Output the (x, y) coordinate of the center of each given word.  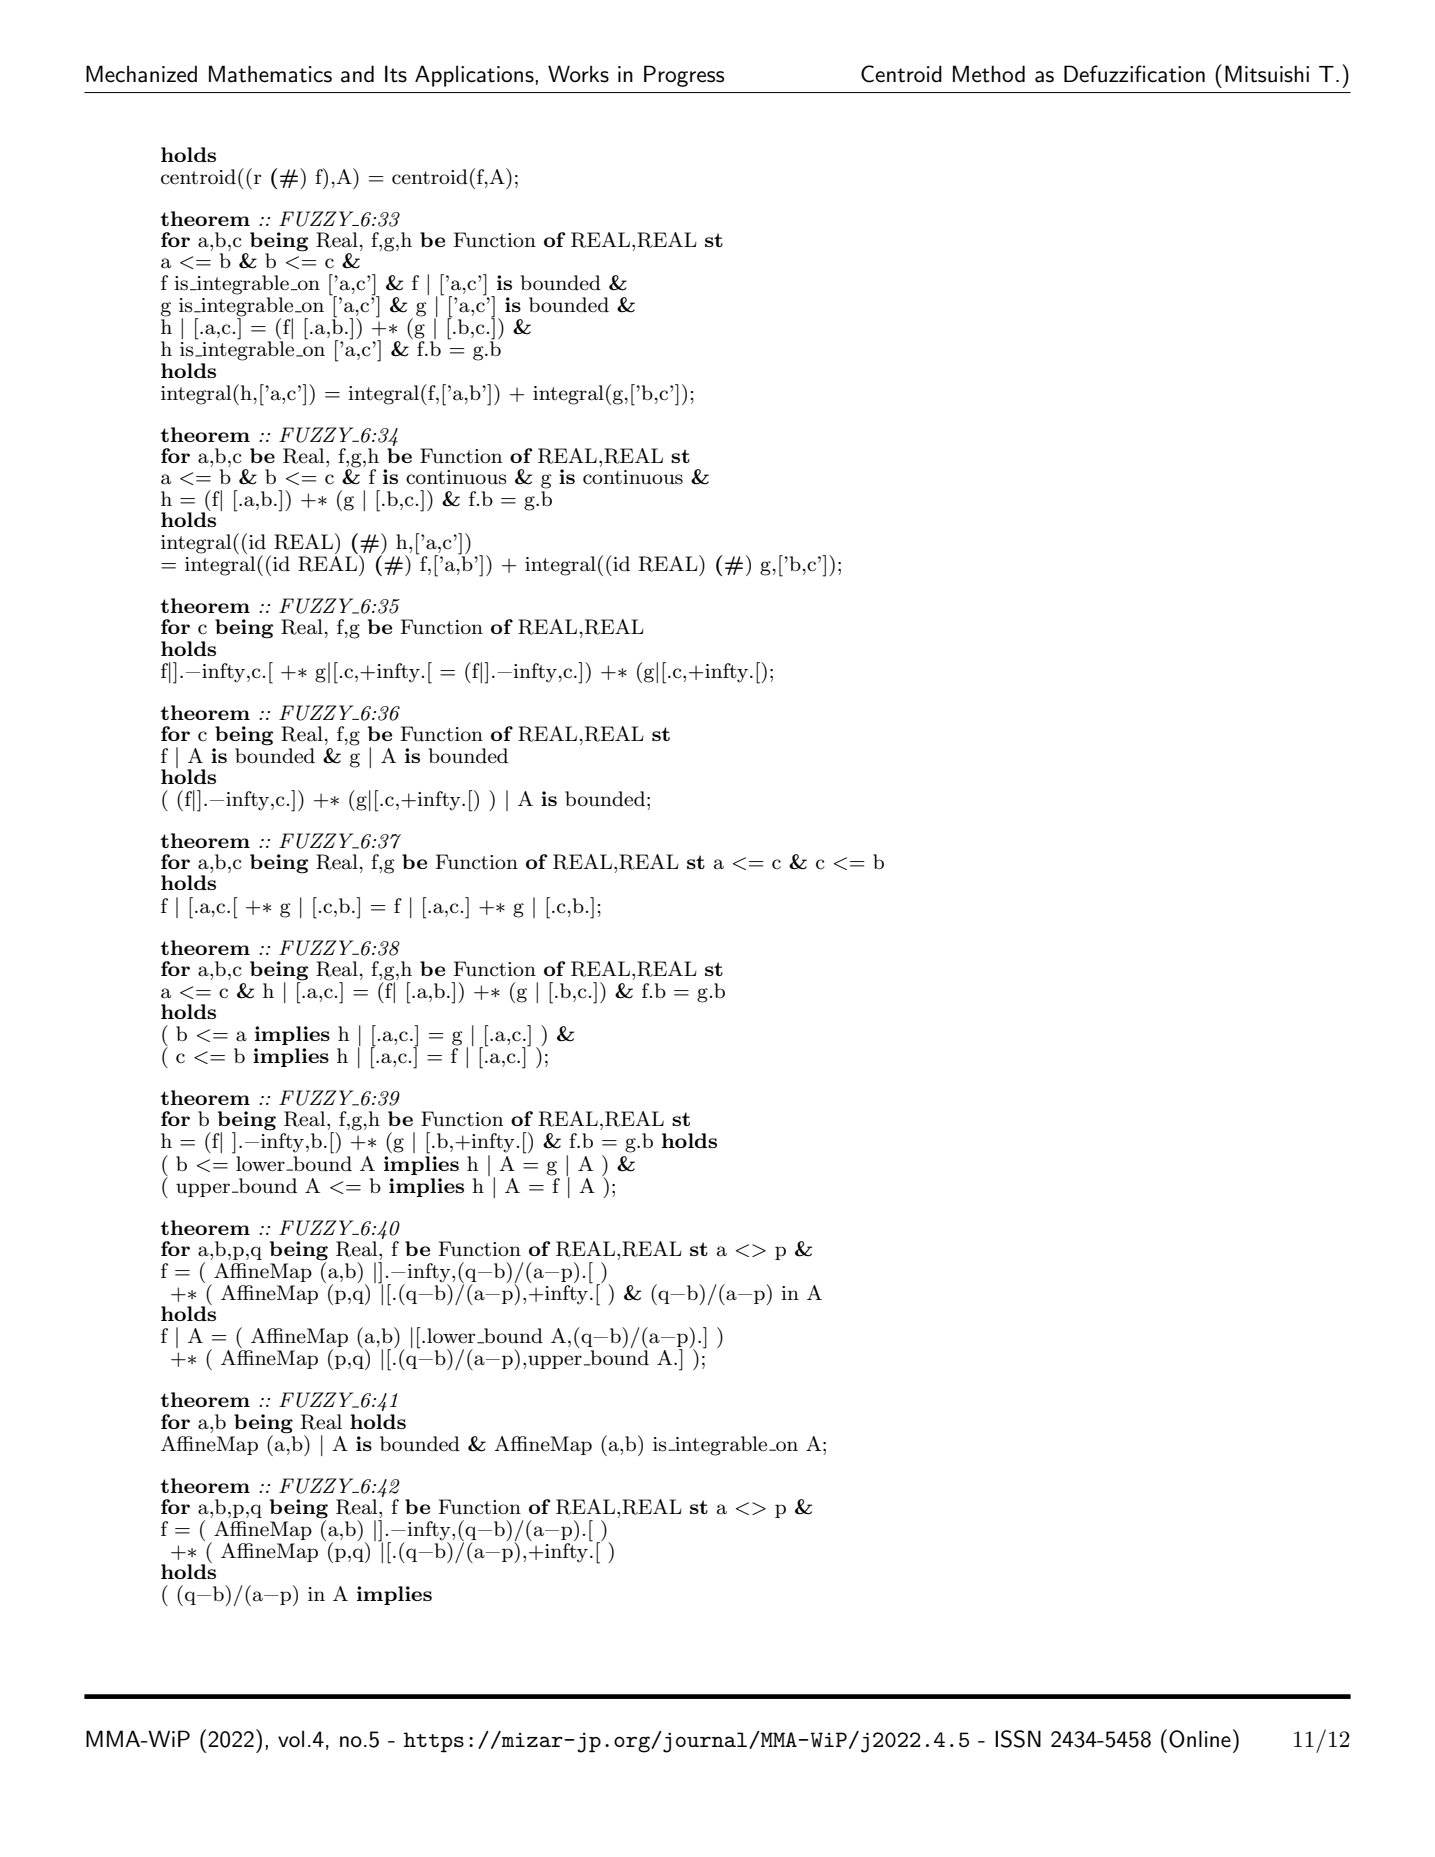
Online (1200, 1739)
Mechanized (141, 74)
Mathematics (270, 74)
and (357, 74)
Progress (684, 76)
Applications (474, 76)
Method (989, 74)
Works (578, 74)
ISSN (1018, 1739)
